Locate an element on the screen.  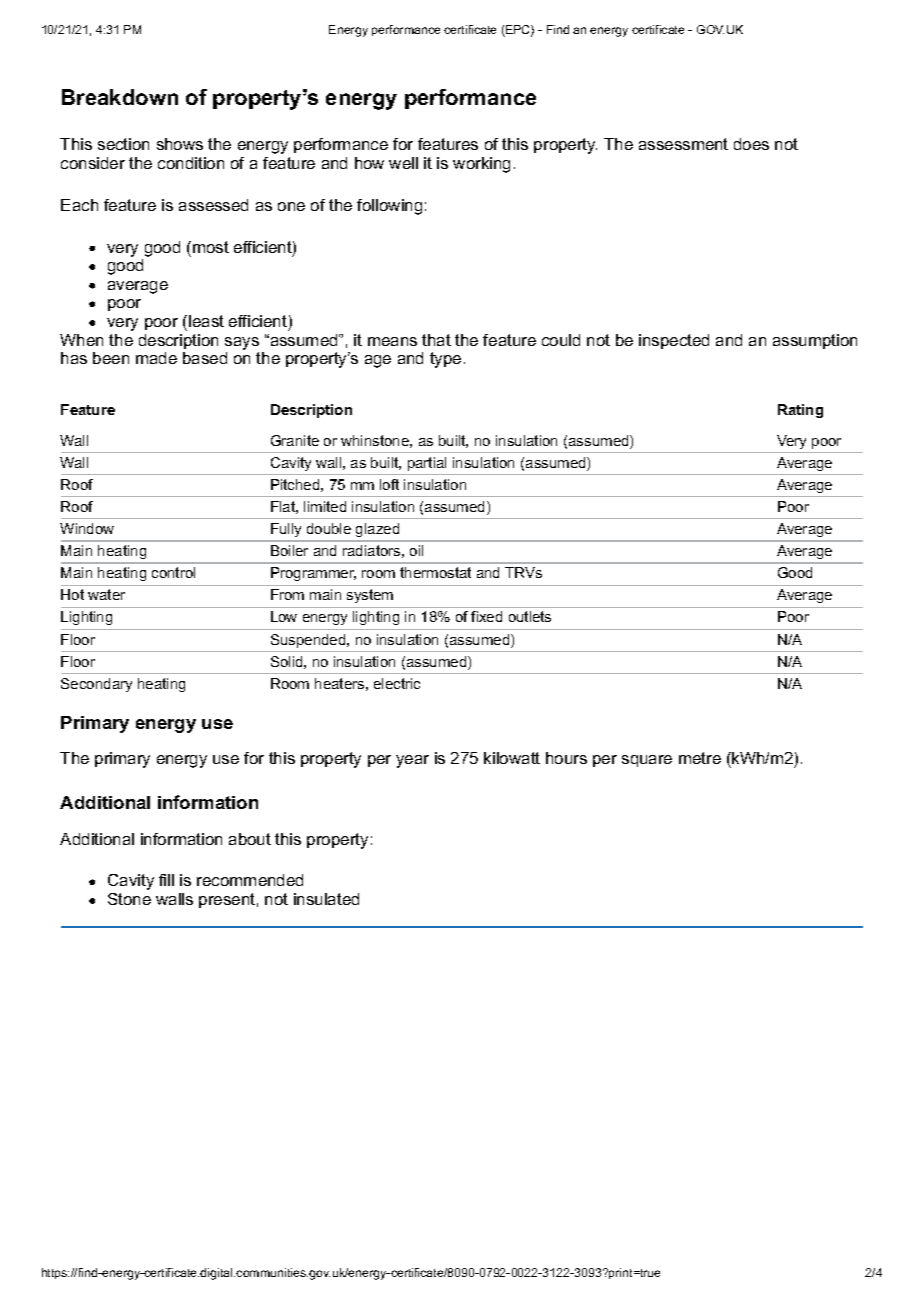
well is located at coordinates (403, 163).
